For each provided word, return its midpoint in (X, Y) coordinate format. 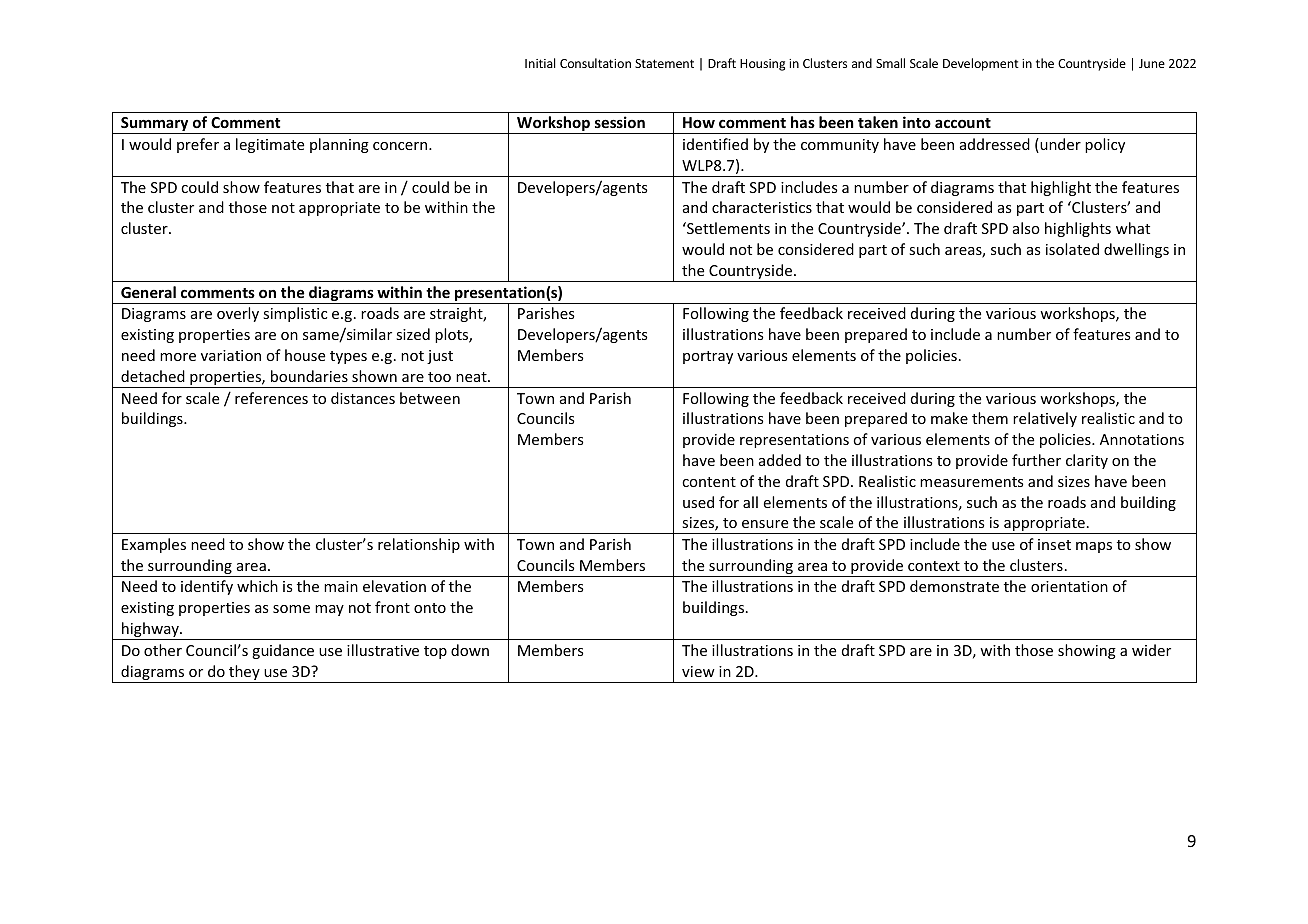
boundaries (309, 376)
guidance (283, 651)
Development (981, 64)
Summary (155, 125)
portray (708, 357)
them (990, 418)
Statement (664, 63)
